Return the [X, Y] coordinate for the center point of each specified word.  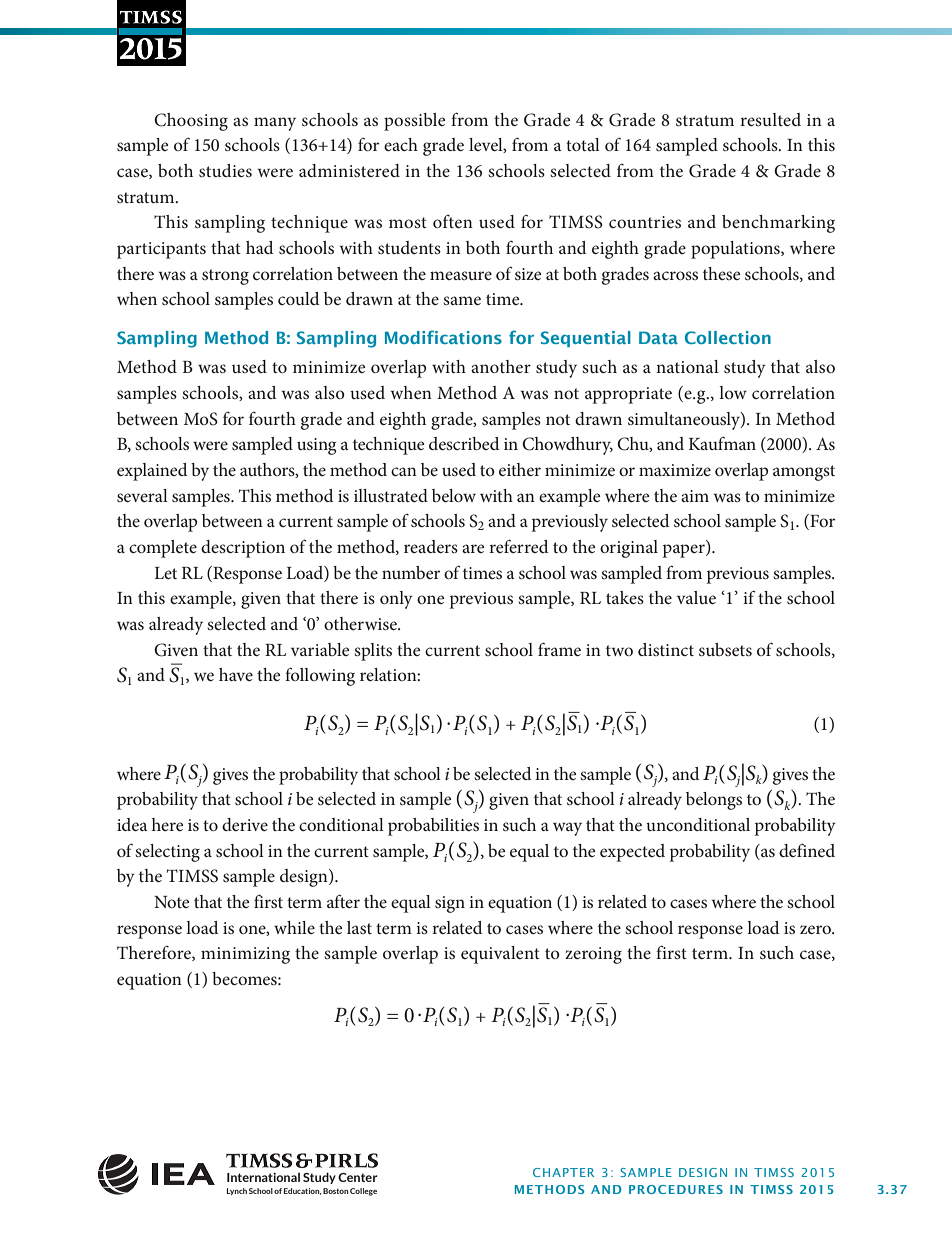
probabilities [433, 827]
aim [695, 496]
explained [152, 472]
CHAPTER [563, 1172]
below [454, 495]
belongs [714, 801]
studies [225, 170]
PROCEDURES [676, 1189]
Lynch [237, 1192]
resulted [770, 119]
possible [414, 122]
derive [245, 824]
